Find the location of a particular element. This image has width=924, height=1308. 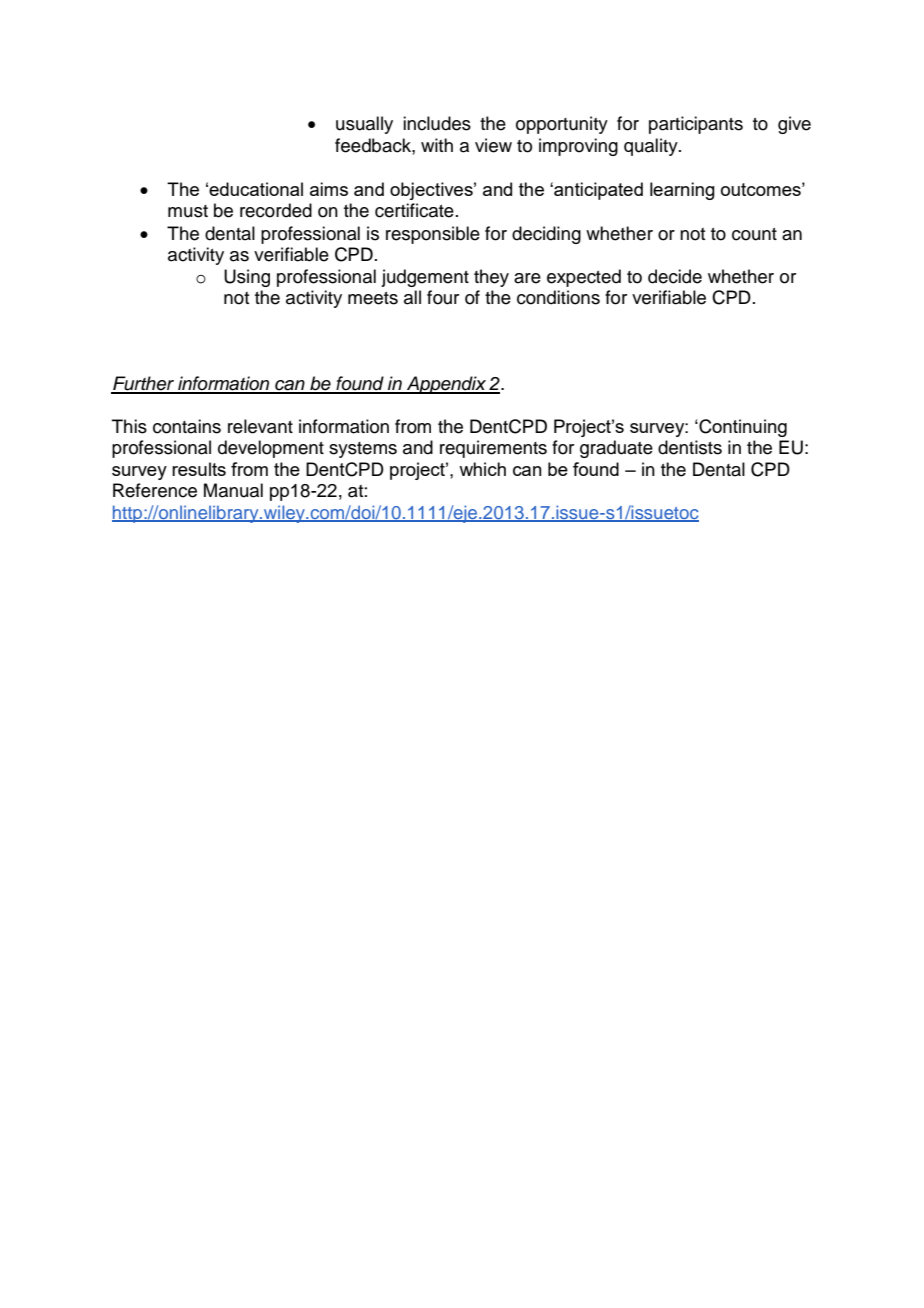

responsible is located at coordinates (433, 235).
